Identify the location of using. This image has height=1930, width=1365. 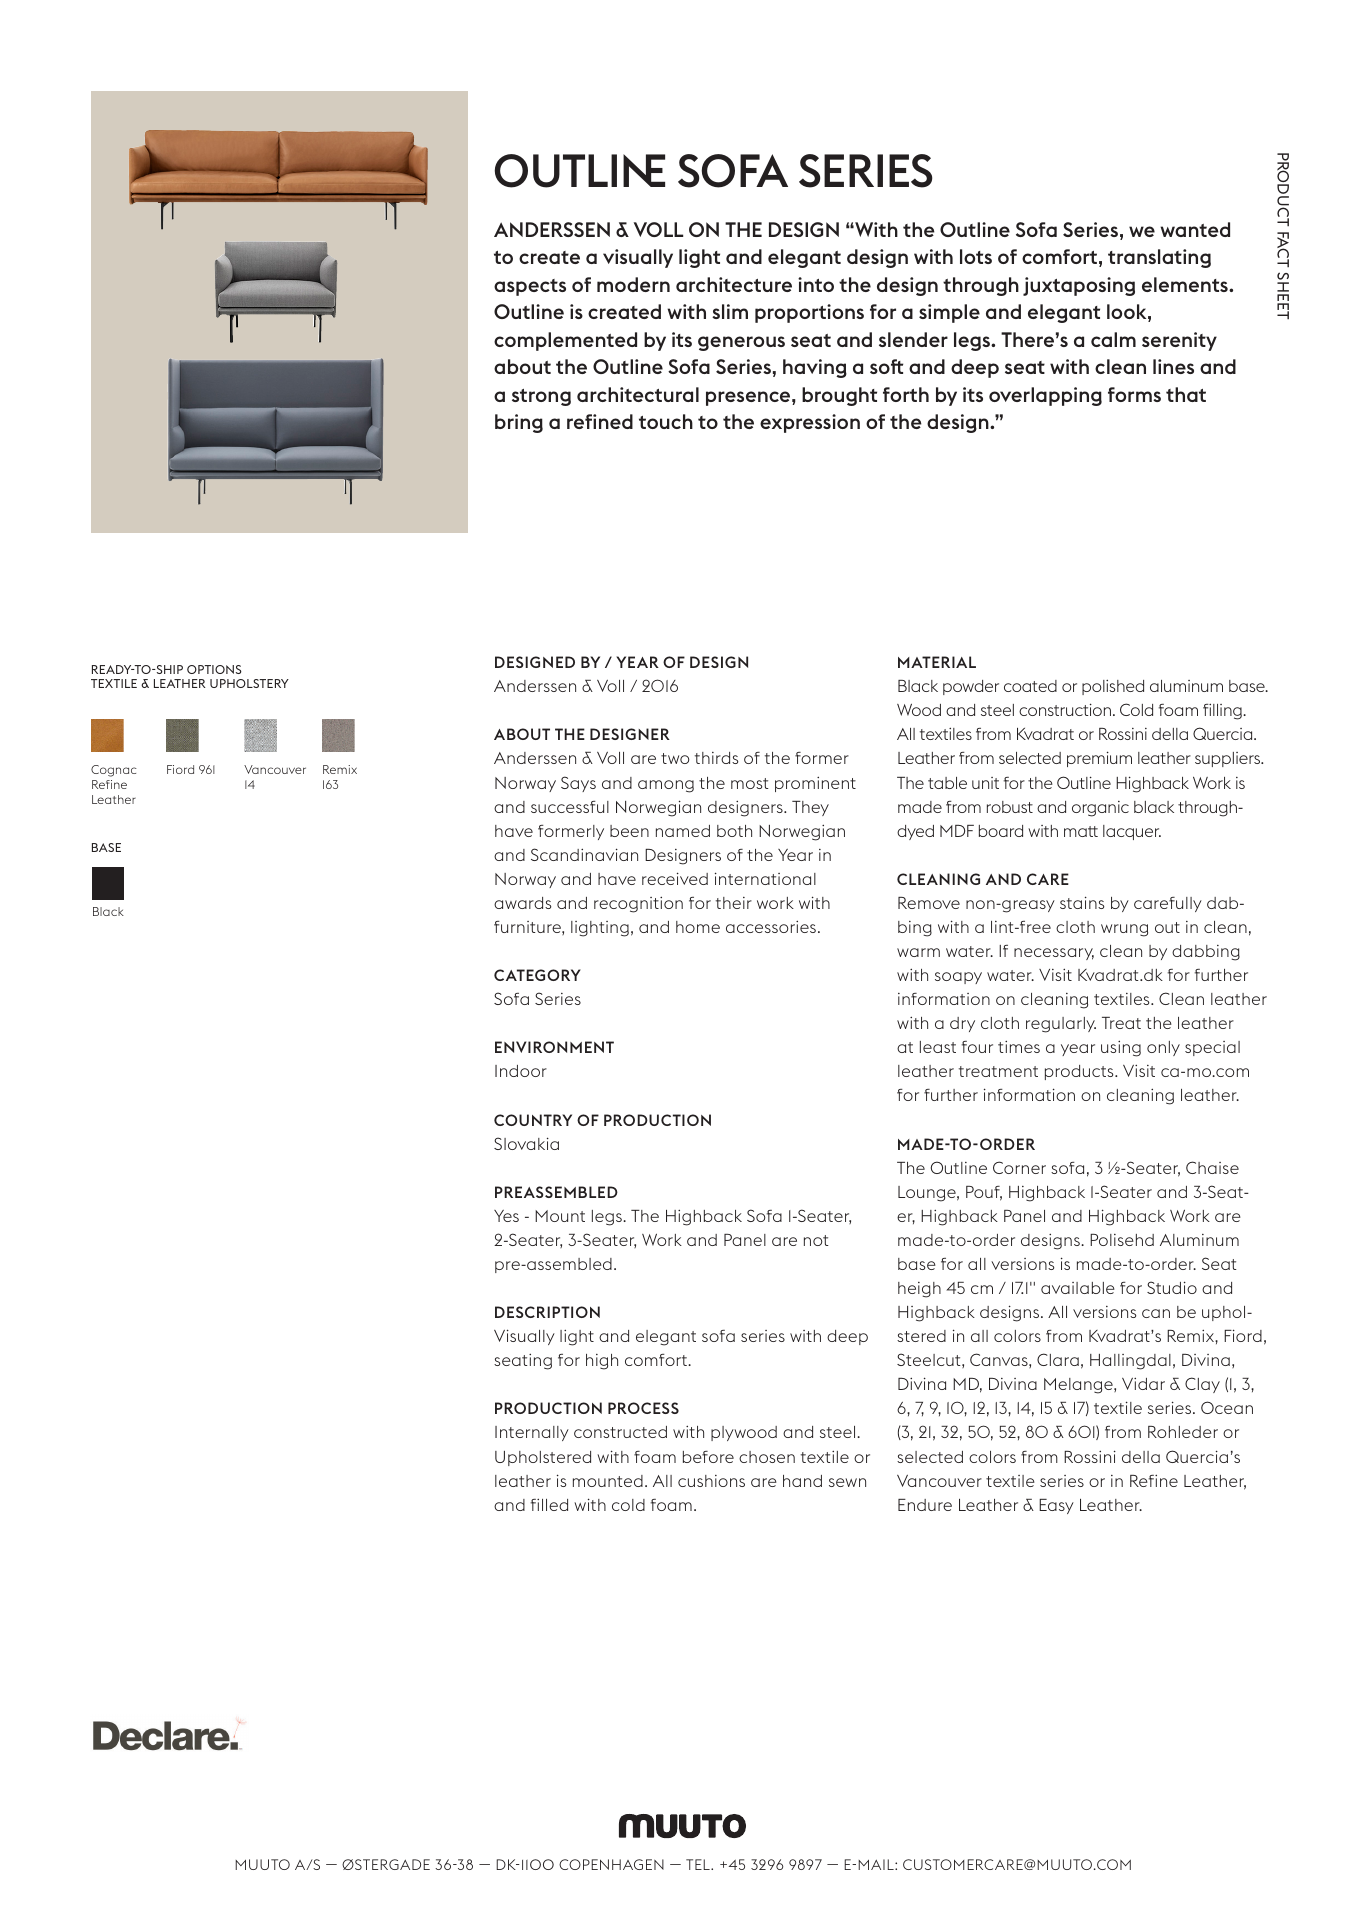
(1121, 1048).
